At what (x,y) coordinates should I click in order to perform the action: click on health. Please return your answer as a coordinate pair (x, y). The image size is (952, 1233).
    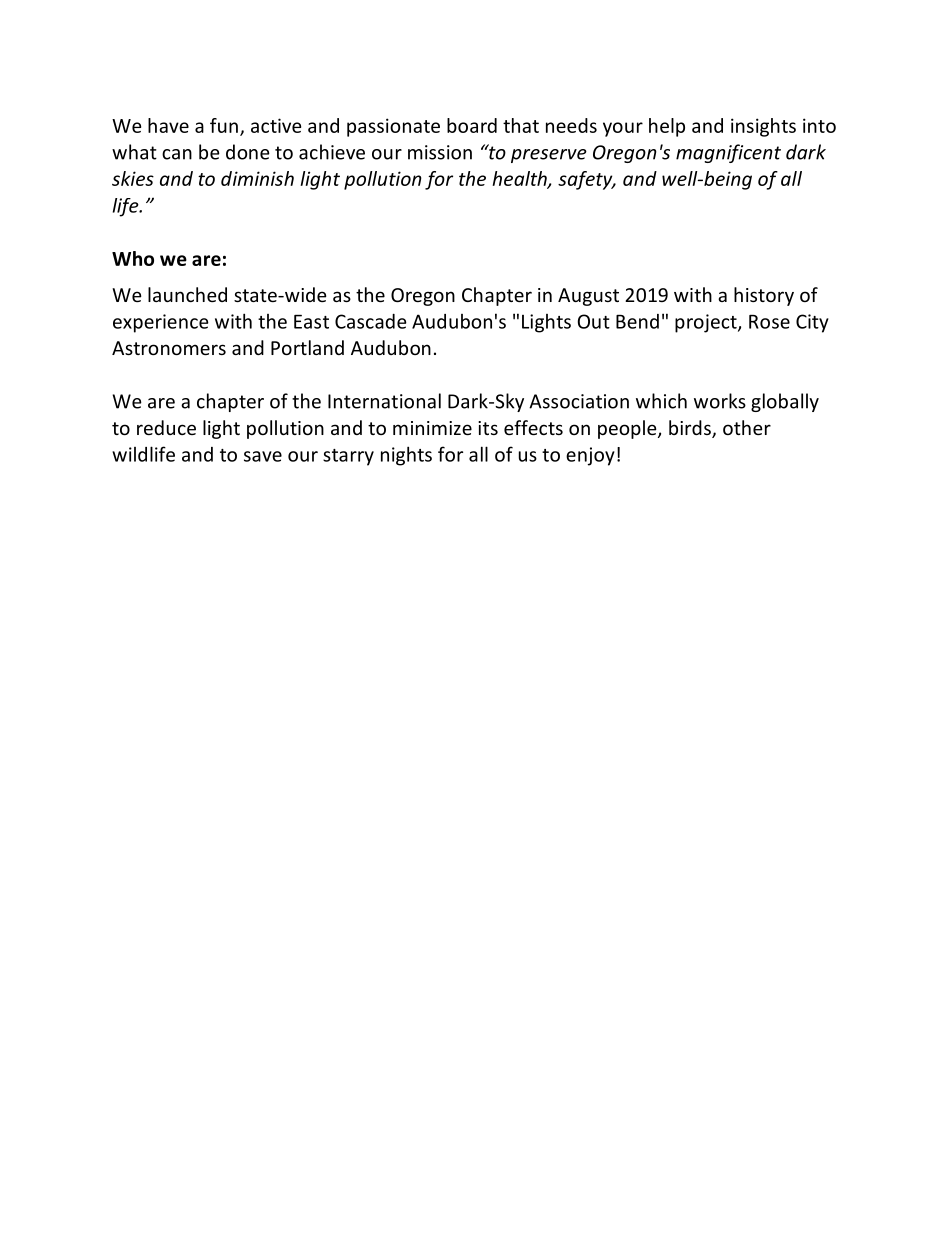
    Looking at the image, I should click on (520, 179).
